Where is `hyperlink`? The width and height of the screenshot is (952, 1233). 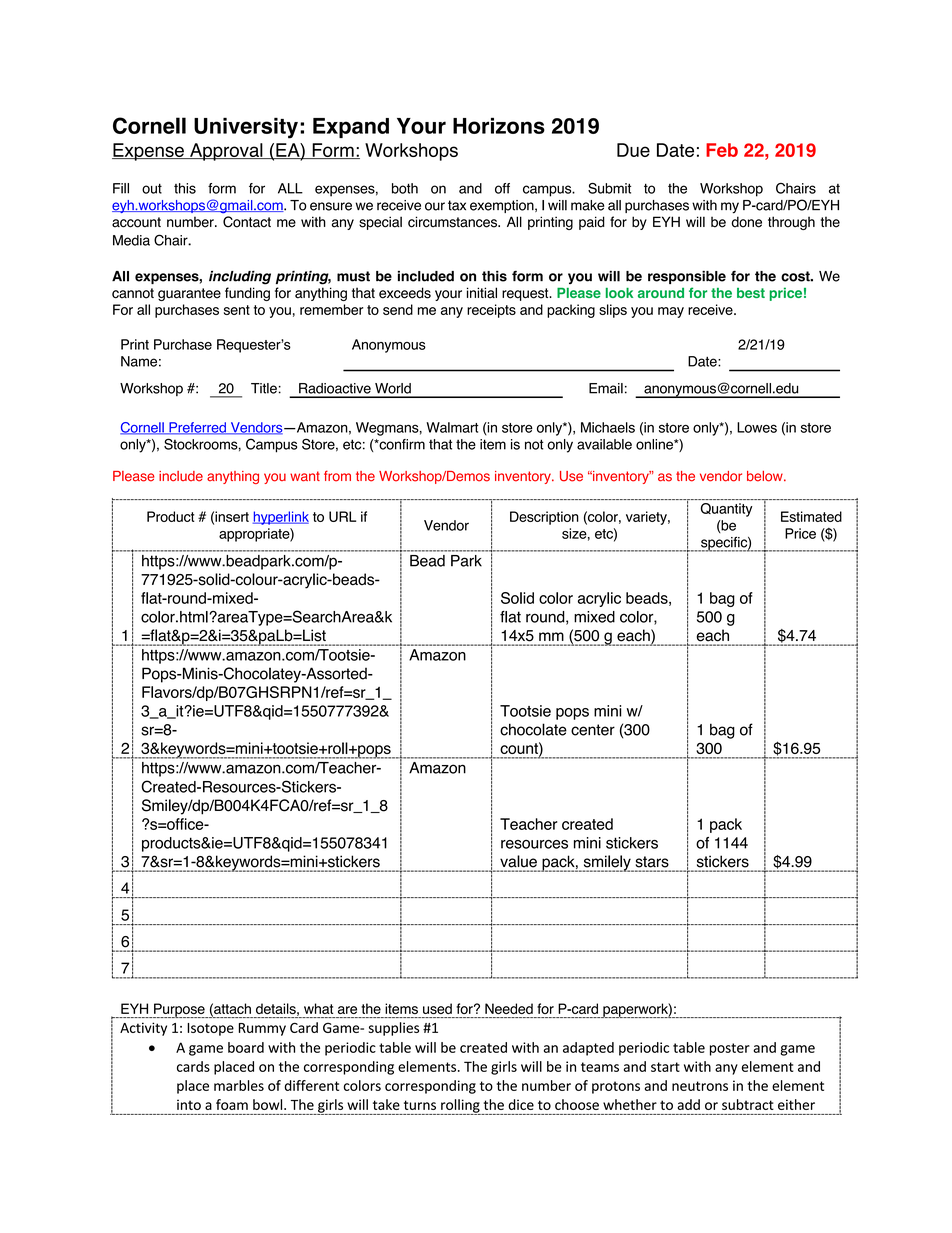
hyperlink is located at coordinates (281, 518).
